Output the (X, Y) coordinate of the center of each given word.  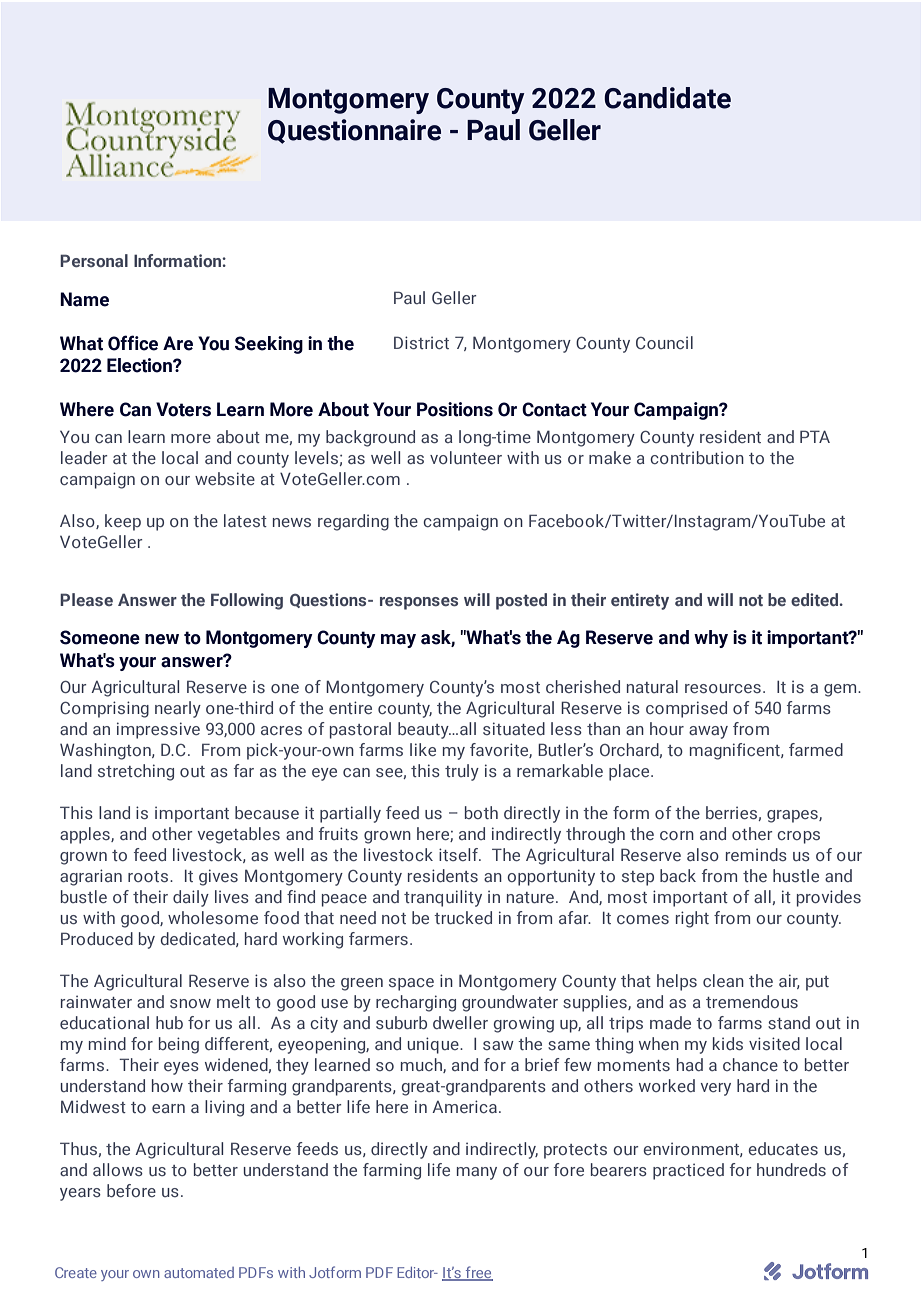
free (478, 1273)
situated (514, 728)
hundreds (791, 1169)
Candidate (667, 98)
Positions (455, 409)
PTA (815, 436)
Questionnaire (354, 131)
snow (190, 1003)
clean (723, 980)
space (411, 984)
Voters (183, 409)
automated (199, 1272)
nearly (178, 709)
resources (723, 688)
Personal (94, 260)
